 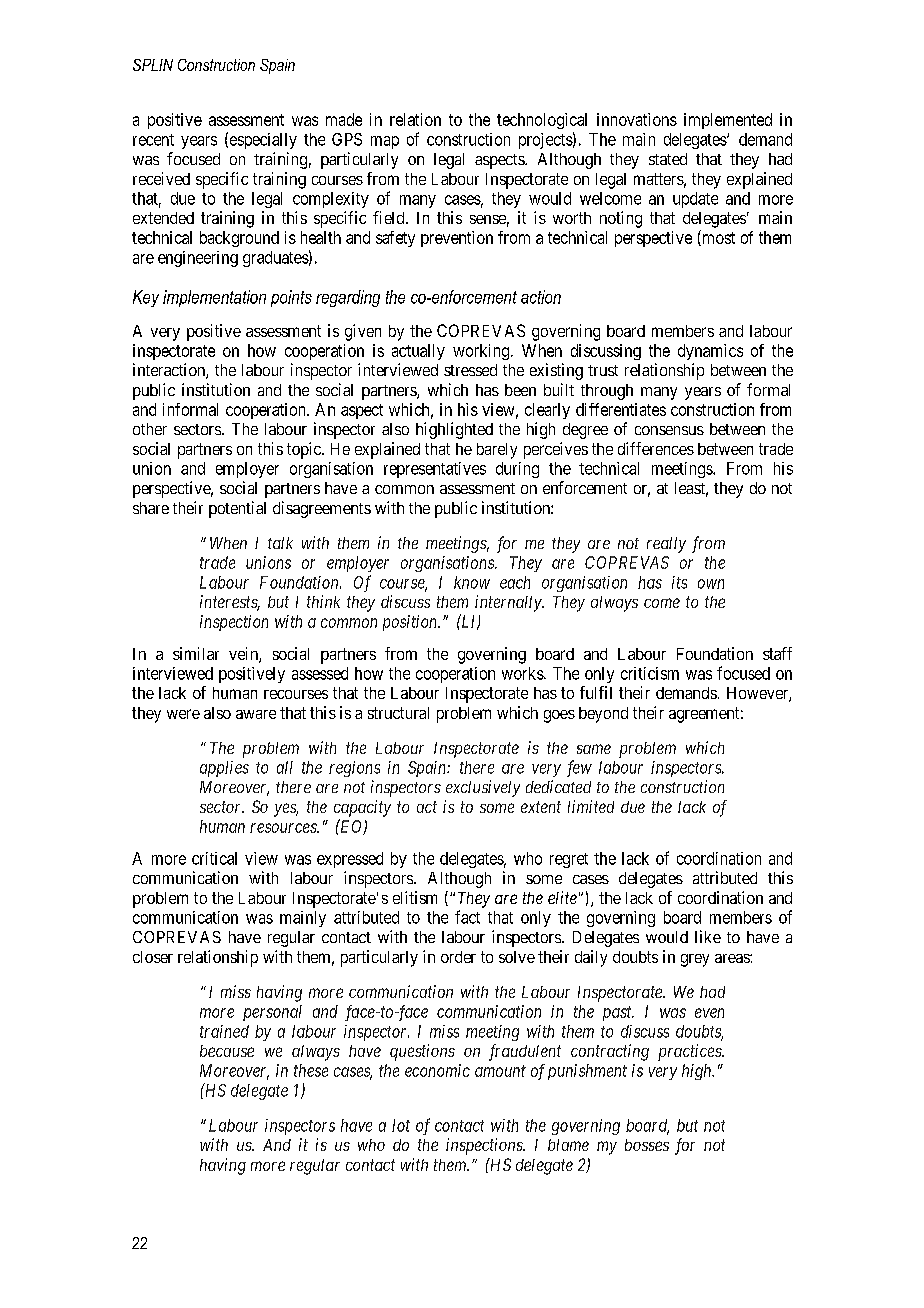 What do you see at coordinates (385, 142) in the screenshot?
I see `map` at bounding box center [385, 142].
